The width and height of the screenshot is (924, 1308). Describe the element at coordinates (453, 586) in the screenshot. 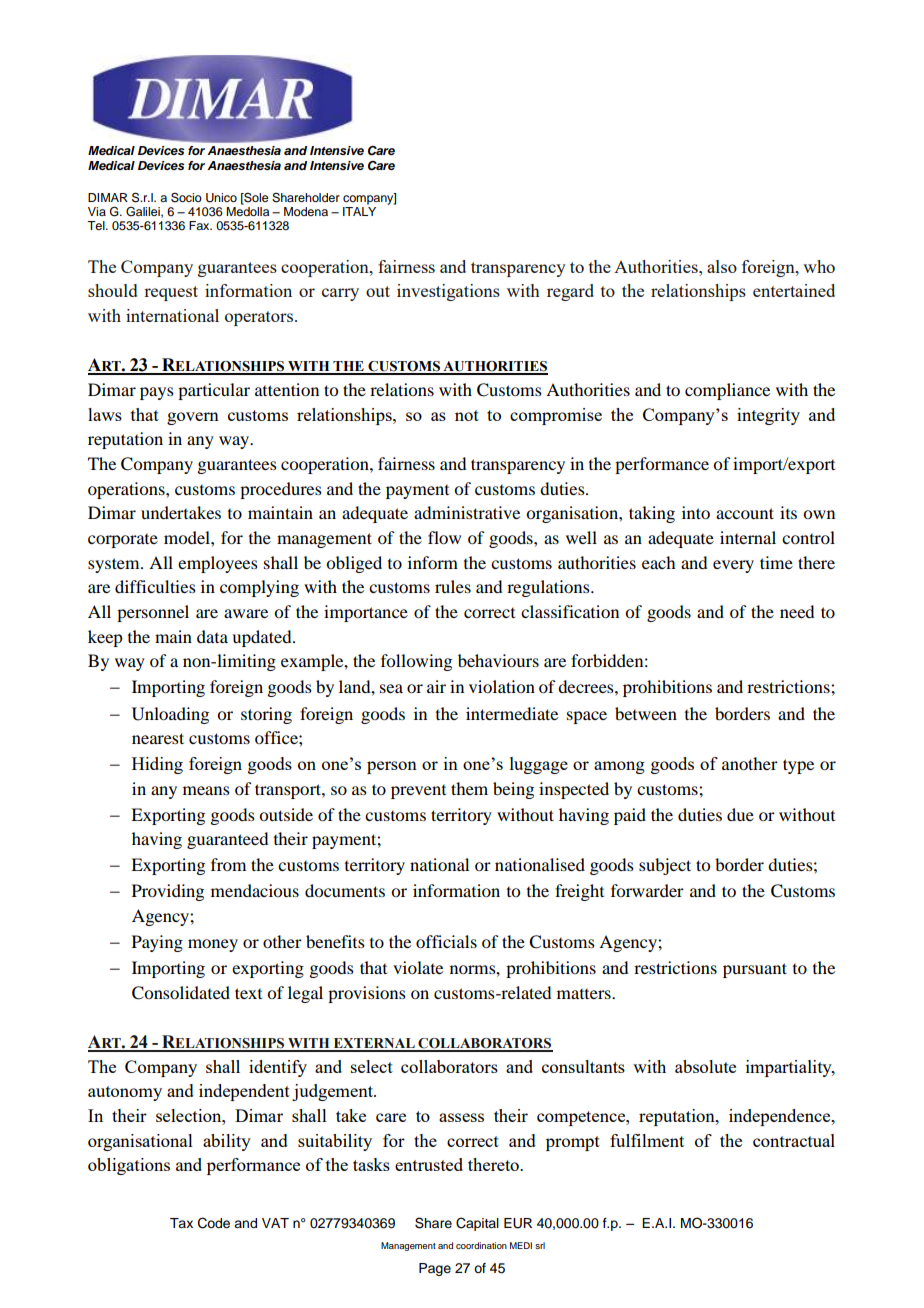

I see `rules` at that location.
